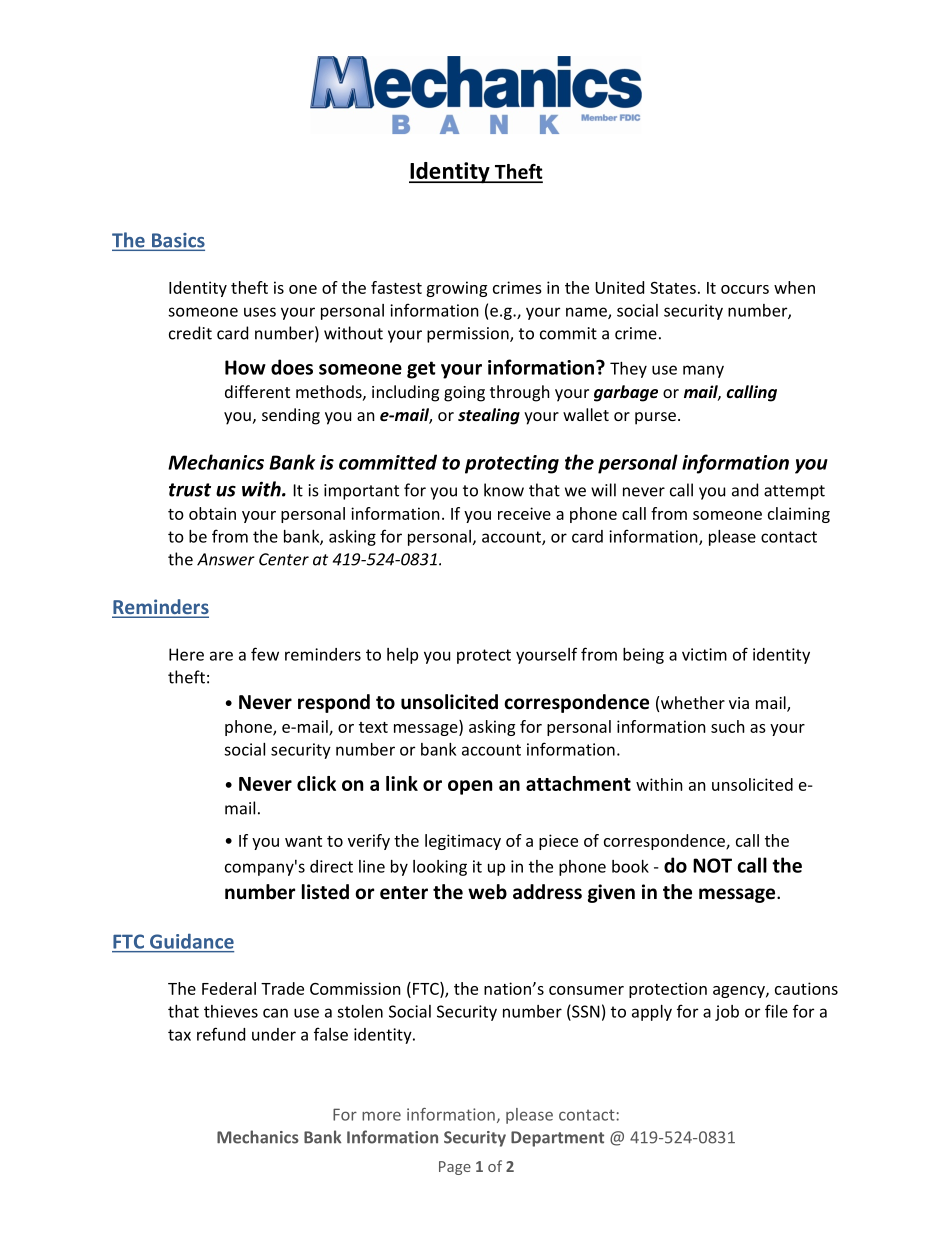  Describe the element at coordinates (712, 865) in the screenshot. I see `NOT` at that location.
